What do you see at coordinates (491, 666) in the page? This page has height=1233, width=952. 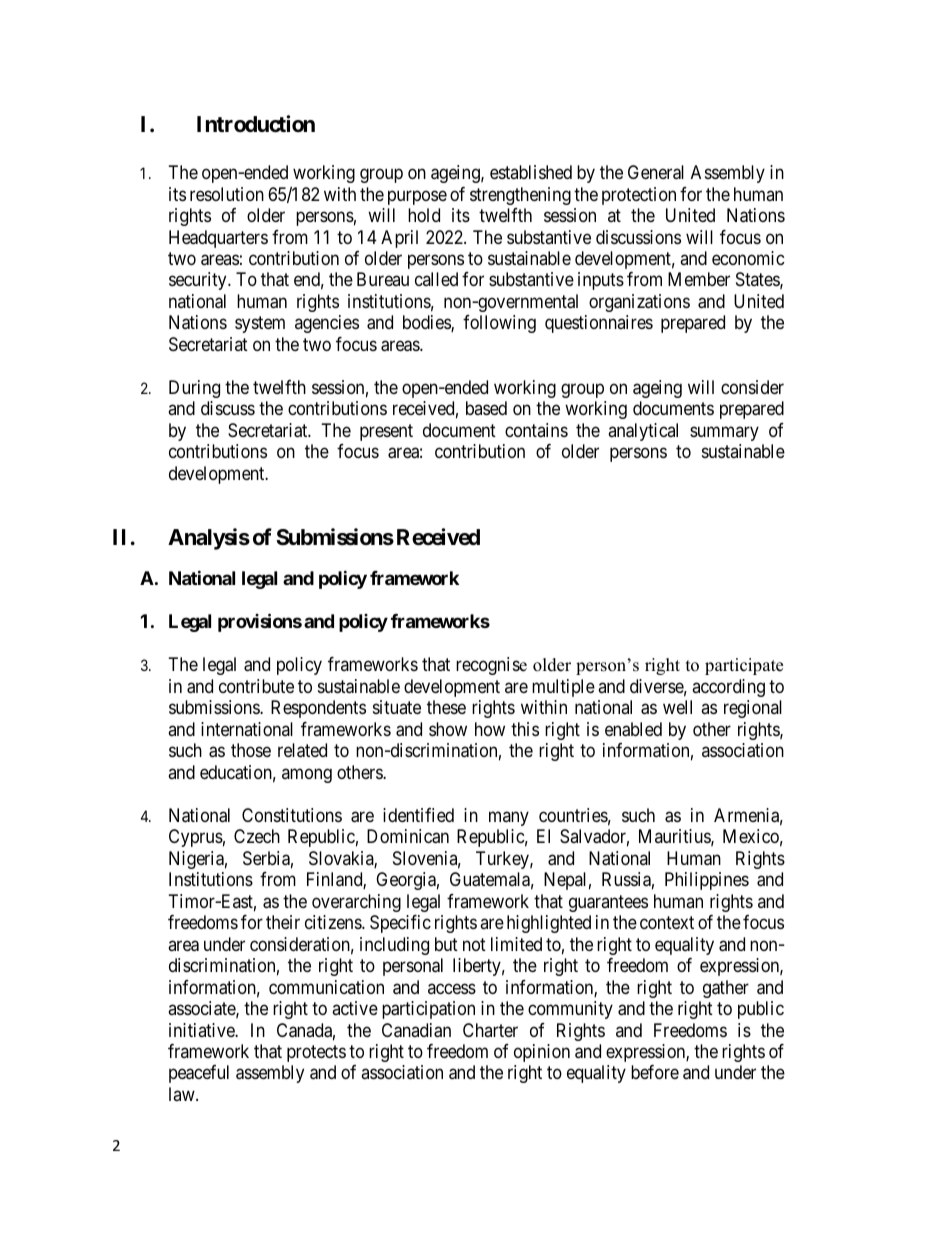 I see `recognise` at bounding box center [491, 666].
